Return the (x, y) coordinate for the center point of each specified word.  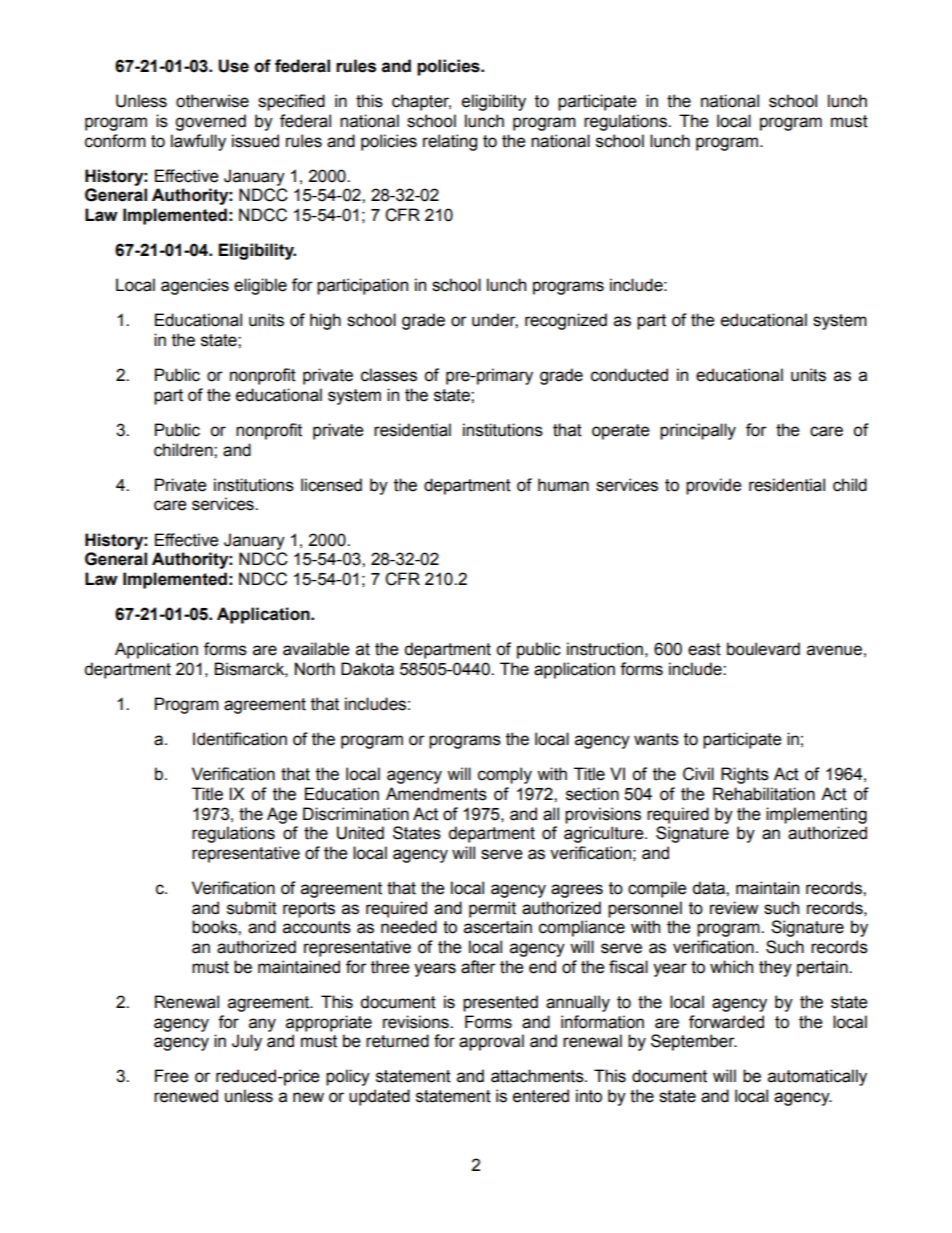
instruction (605, 649)
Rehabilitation (764, 794)
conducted (629, 375)
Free (172, 1076)
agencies (195, 286)
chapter (421, 102)
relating (450, 142)
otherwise (212, 101)
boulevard (763, 649)
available (316, 649)
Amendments (436, 794)
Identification (240, 739)
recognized (566, 321)
